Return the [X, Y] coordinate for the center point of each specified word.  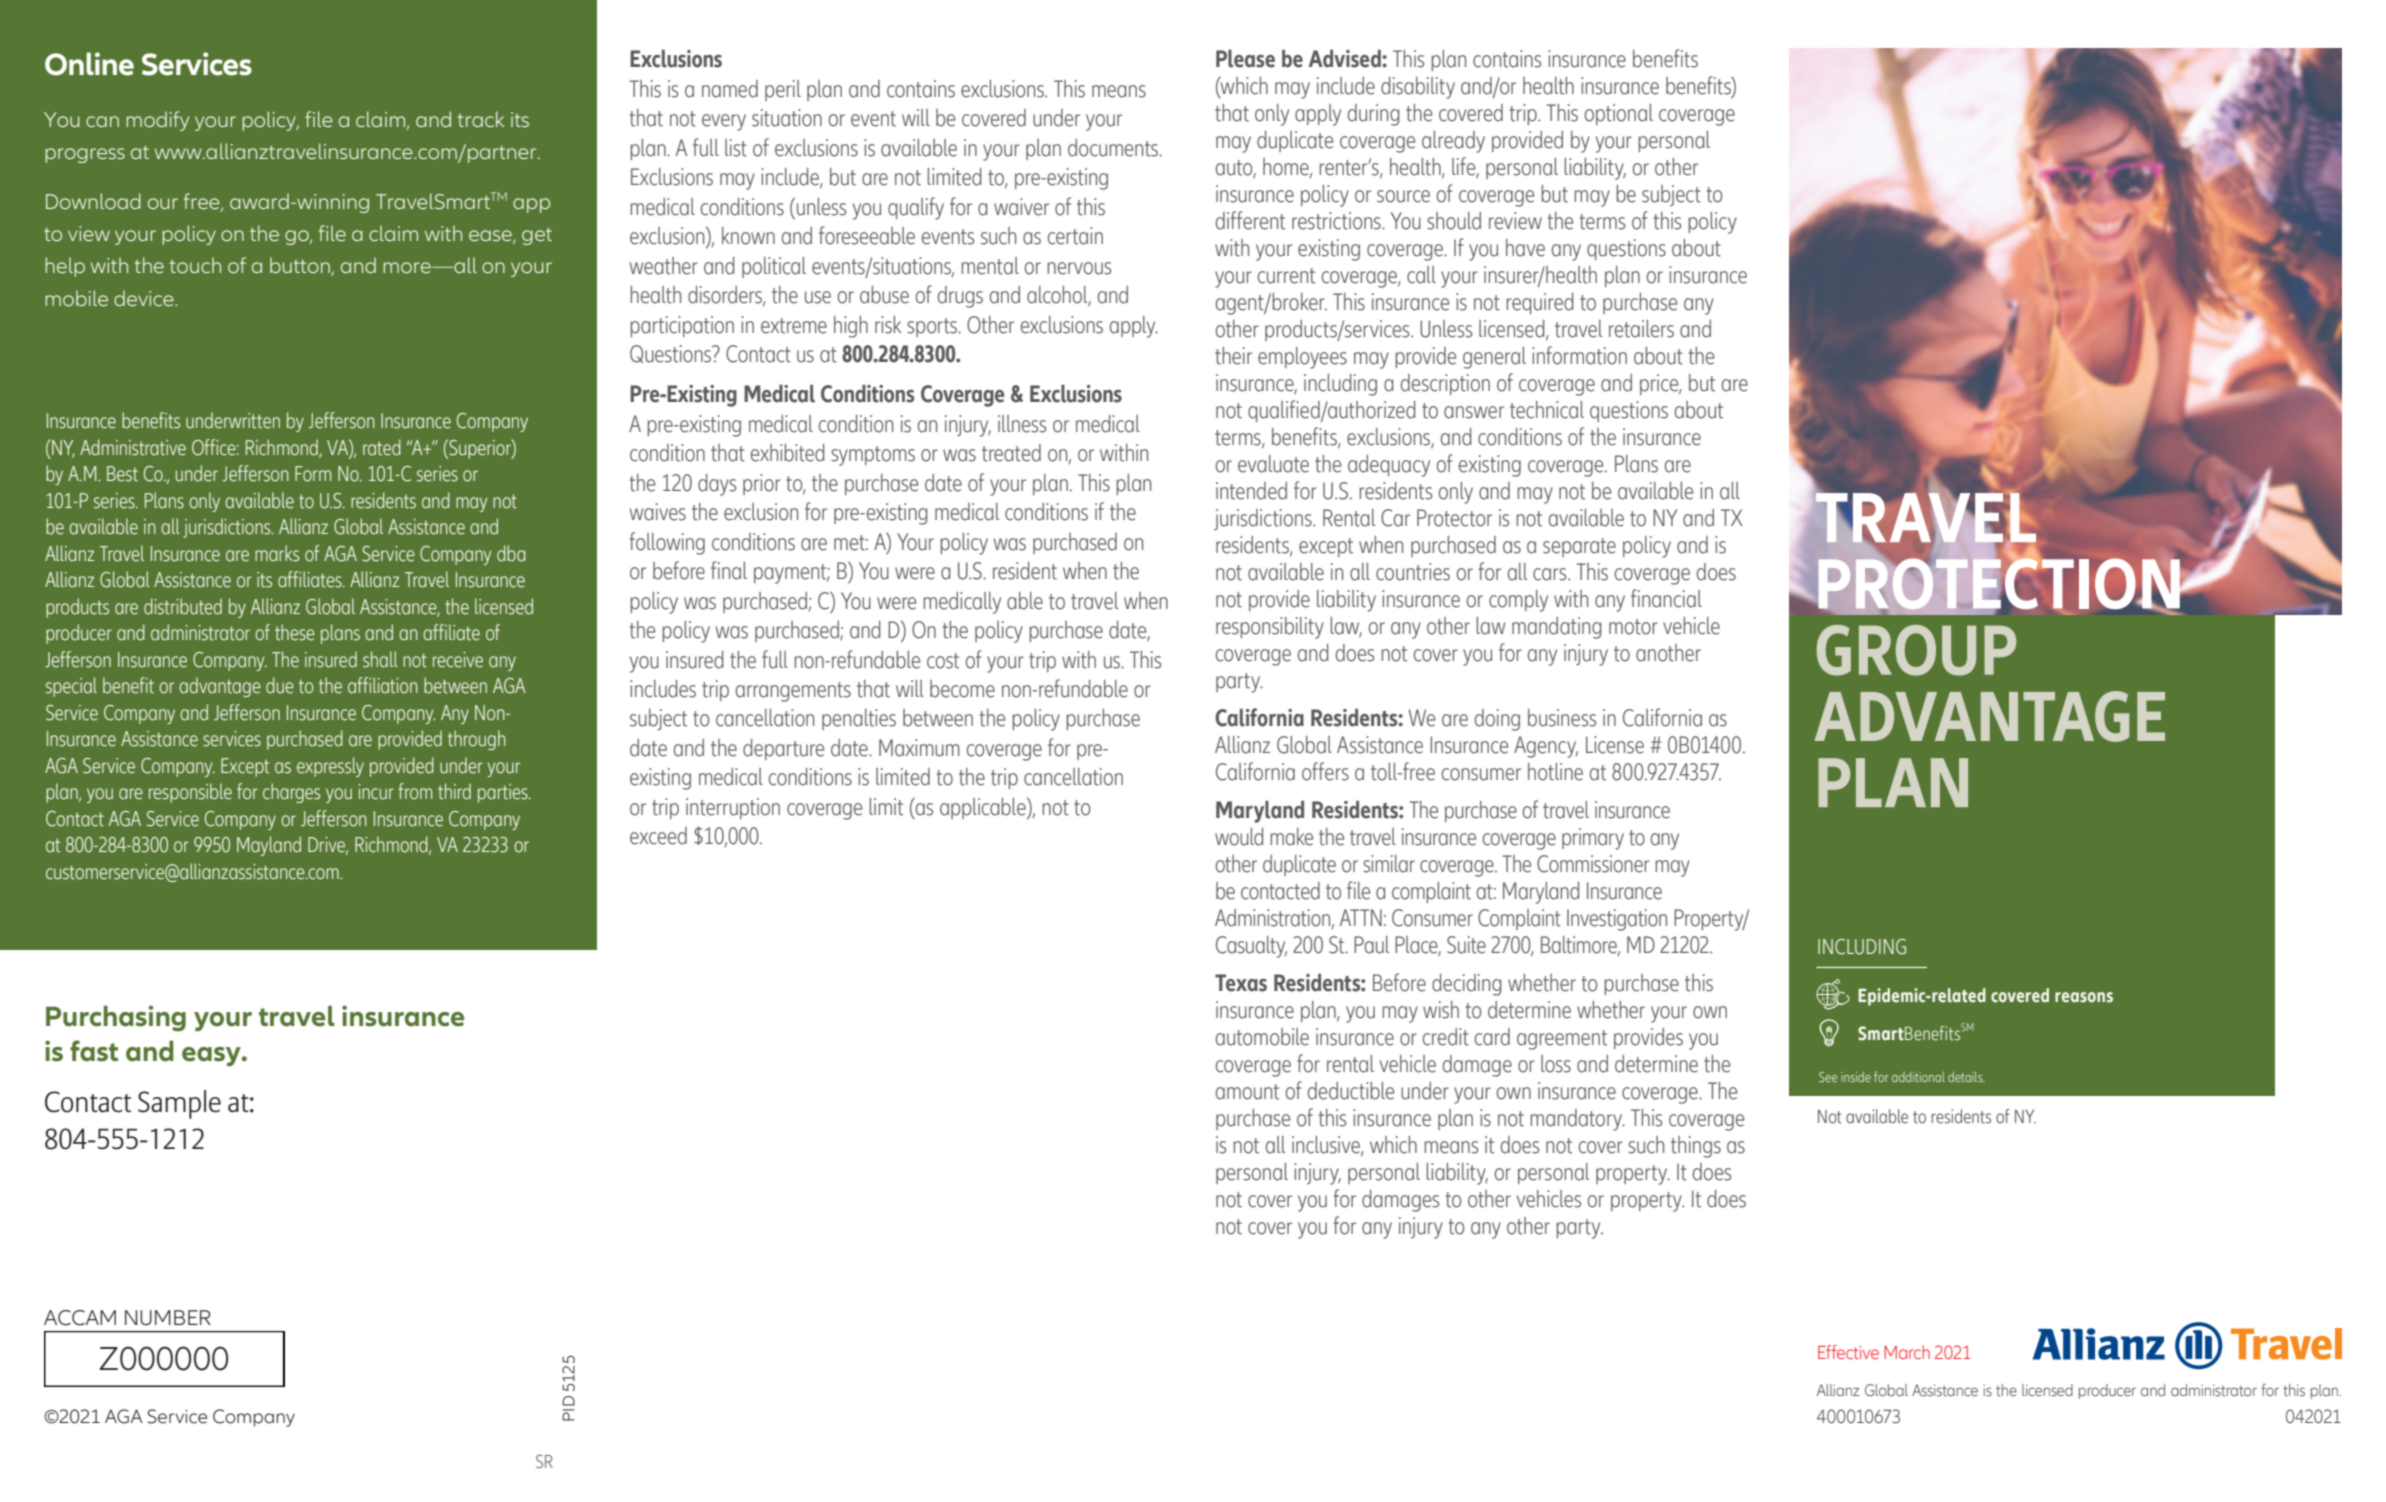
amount [1247, 1092]
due [280, 685]
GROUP [1917, 650]
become [962, 689]
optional [1619, 114]
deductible [1351, 1091]
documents [1114, 148]
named [730, 89]
